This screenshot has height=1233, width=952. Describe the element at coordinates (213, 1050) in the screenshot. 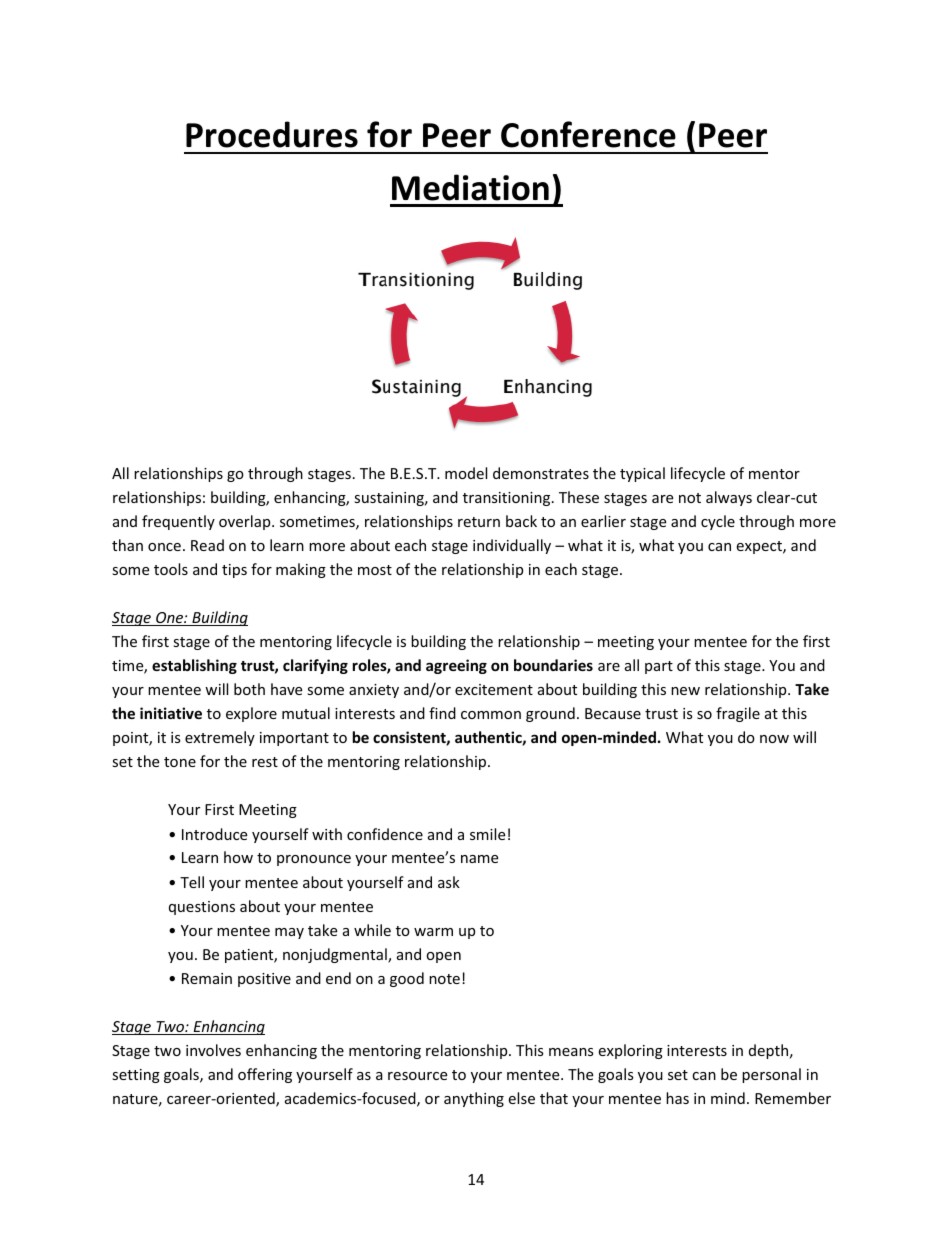

I see `involves` at that location.
